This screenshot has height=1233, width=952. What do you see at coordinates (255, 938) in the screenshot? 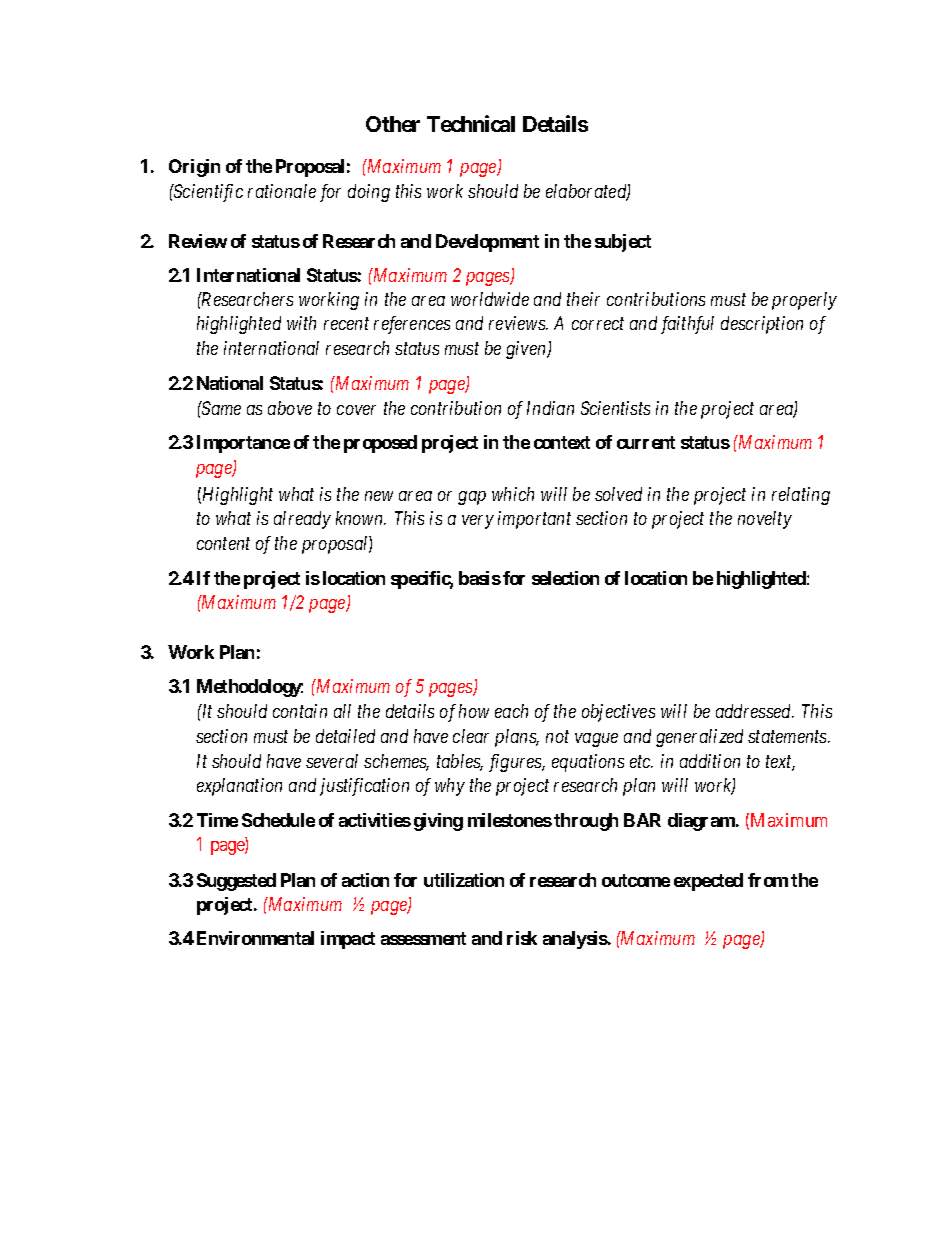
I see `Environmental` at bounding box center [255, 938].
